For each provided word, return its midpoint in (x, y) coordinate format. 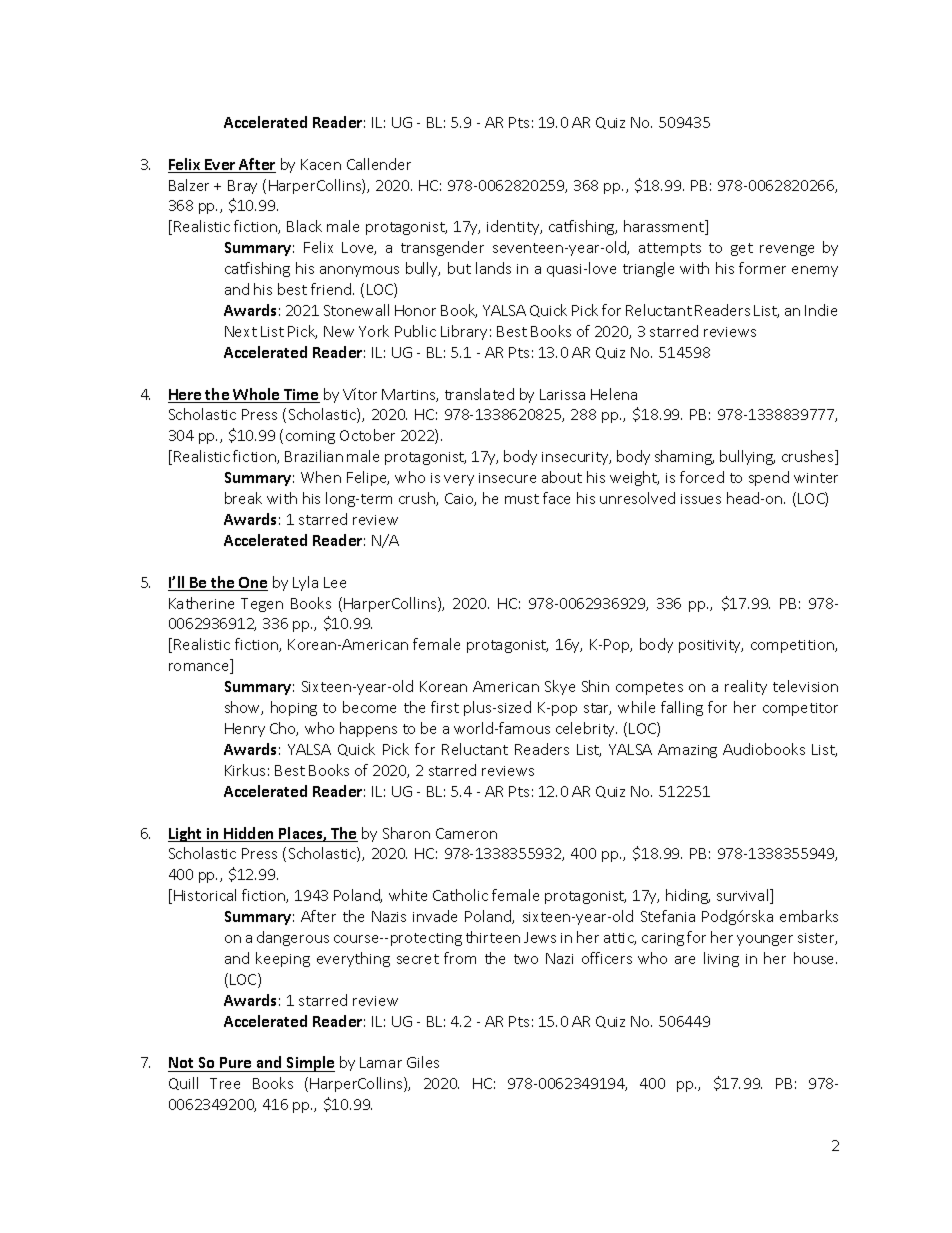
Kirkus (245, 770)
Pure (236, 1064)
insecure (507, 478)
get (742, 249)
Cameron (466, 833)
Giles (423, 1062)
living (721, 959)
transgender (442, 248)
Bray (242, 187)
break (243, 498)
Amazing (687, 751)
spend (769, 478)
